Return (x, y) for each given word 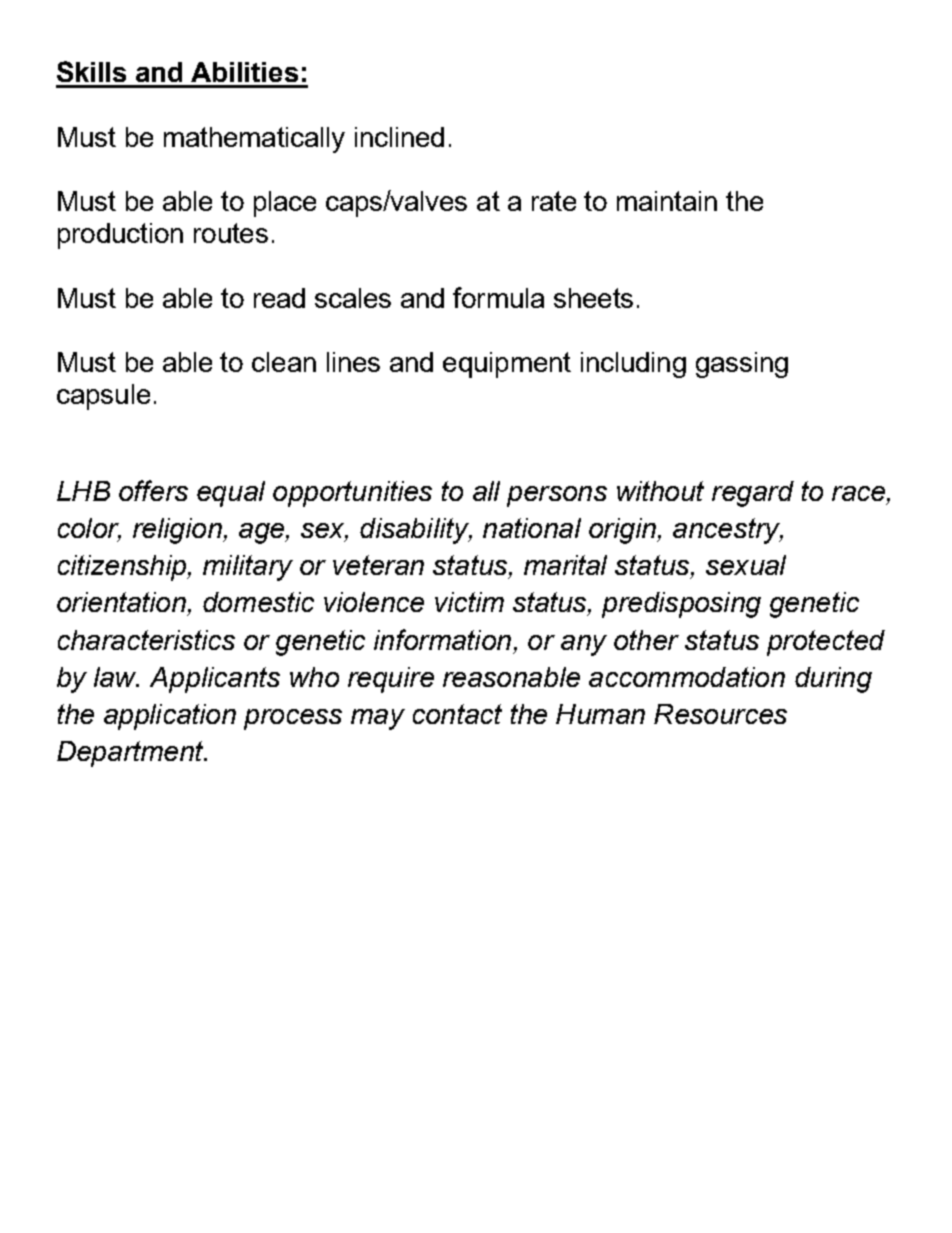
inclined (399, 137)
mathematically (254, 140)
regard (753, 494)
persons (557, 496)
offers (153, 490)
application (170, 717)
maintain (667, 201)
